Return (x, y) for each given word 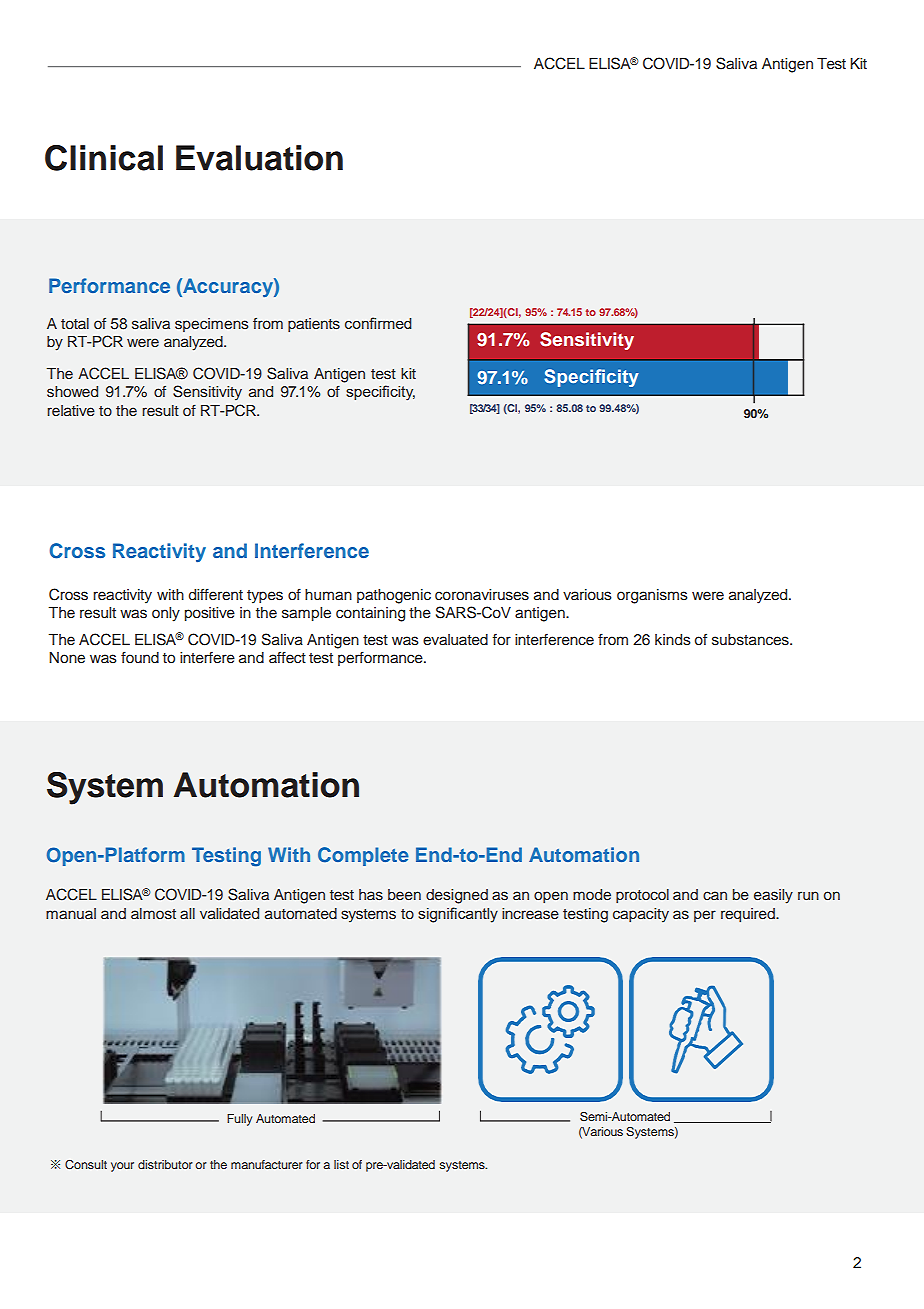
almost (153, 913)
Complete (363, 856)
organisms (652, 596)
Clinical (104, 158)
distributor (165, 1164)
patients (314, 325)
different (216, 594)
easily (773, 896)
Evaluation (259, 158)
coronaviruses (482, 595)
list (341, 1164)
